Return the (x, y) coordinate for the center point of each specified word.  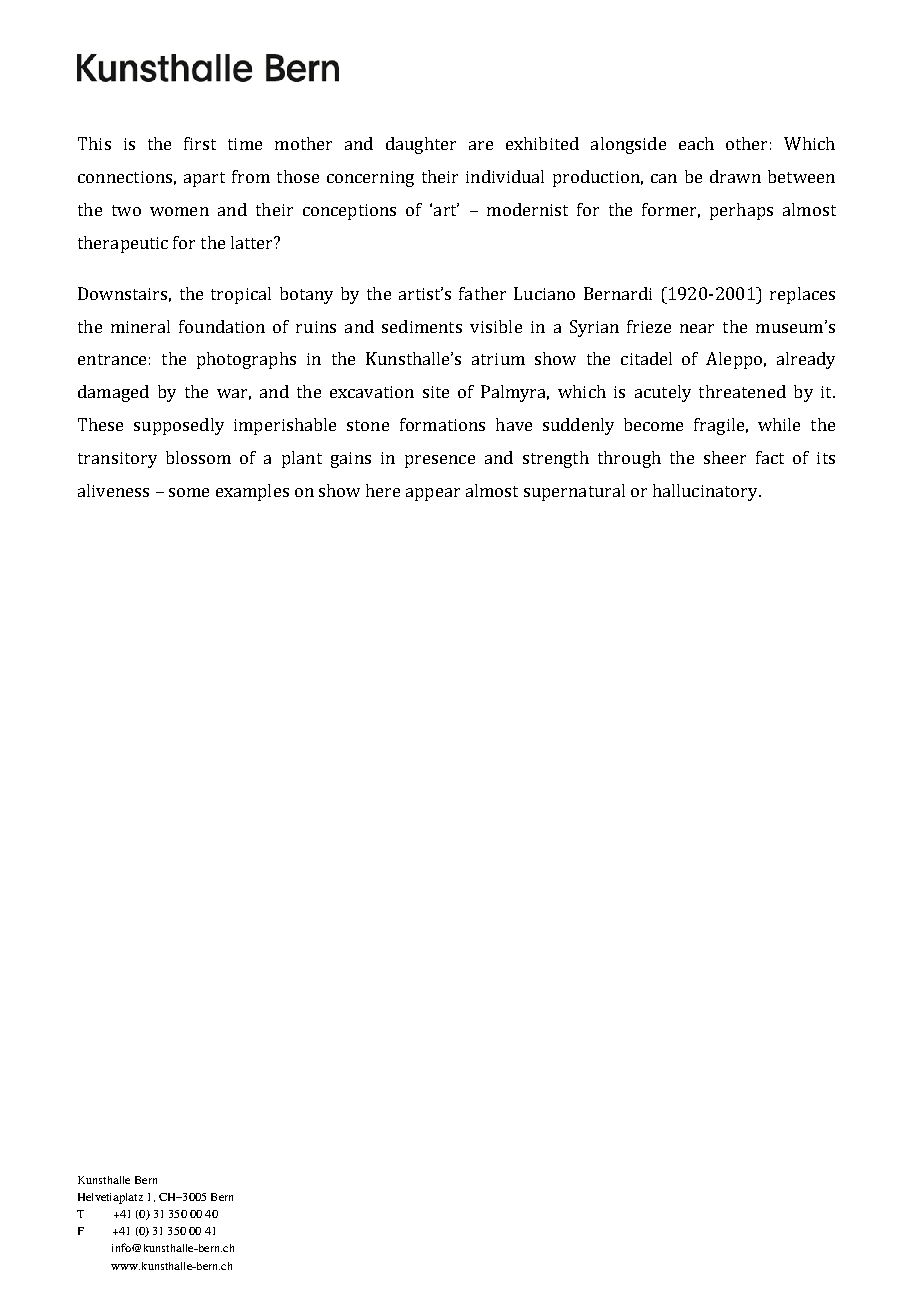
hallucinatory (706, 492)
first (200, 143)
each (696, 143)
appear (433, 494)
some (189, 492)
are (481, 145)
